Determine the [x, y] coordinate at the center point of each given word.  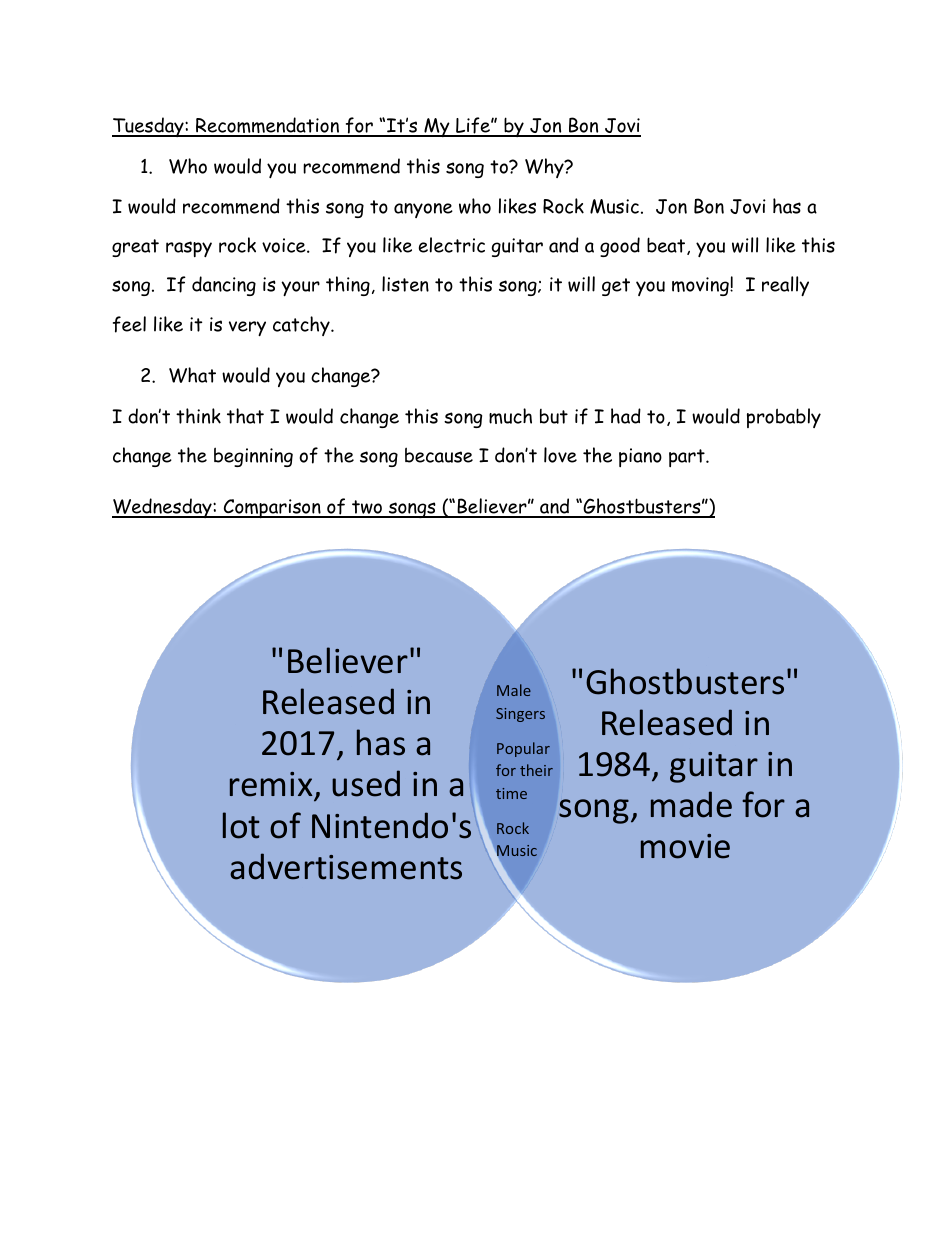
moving [701, 286]
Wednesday [163, 508]
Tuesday [149, 127]
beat [667, 246]
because [439, 455]
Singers [520, 715]
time [511, 793]
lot [241, 825]
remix [272, 786]
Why [545, 168]
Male [514, 690]
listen [405, 284]
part [688, 458]
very [247, 328]
